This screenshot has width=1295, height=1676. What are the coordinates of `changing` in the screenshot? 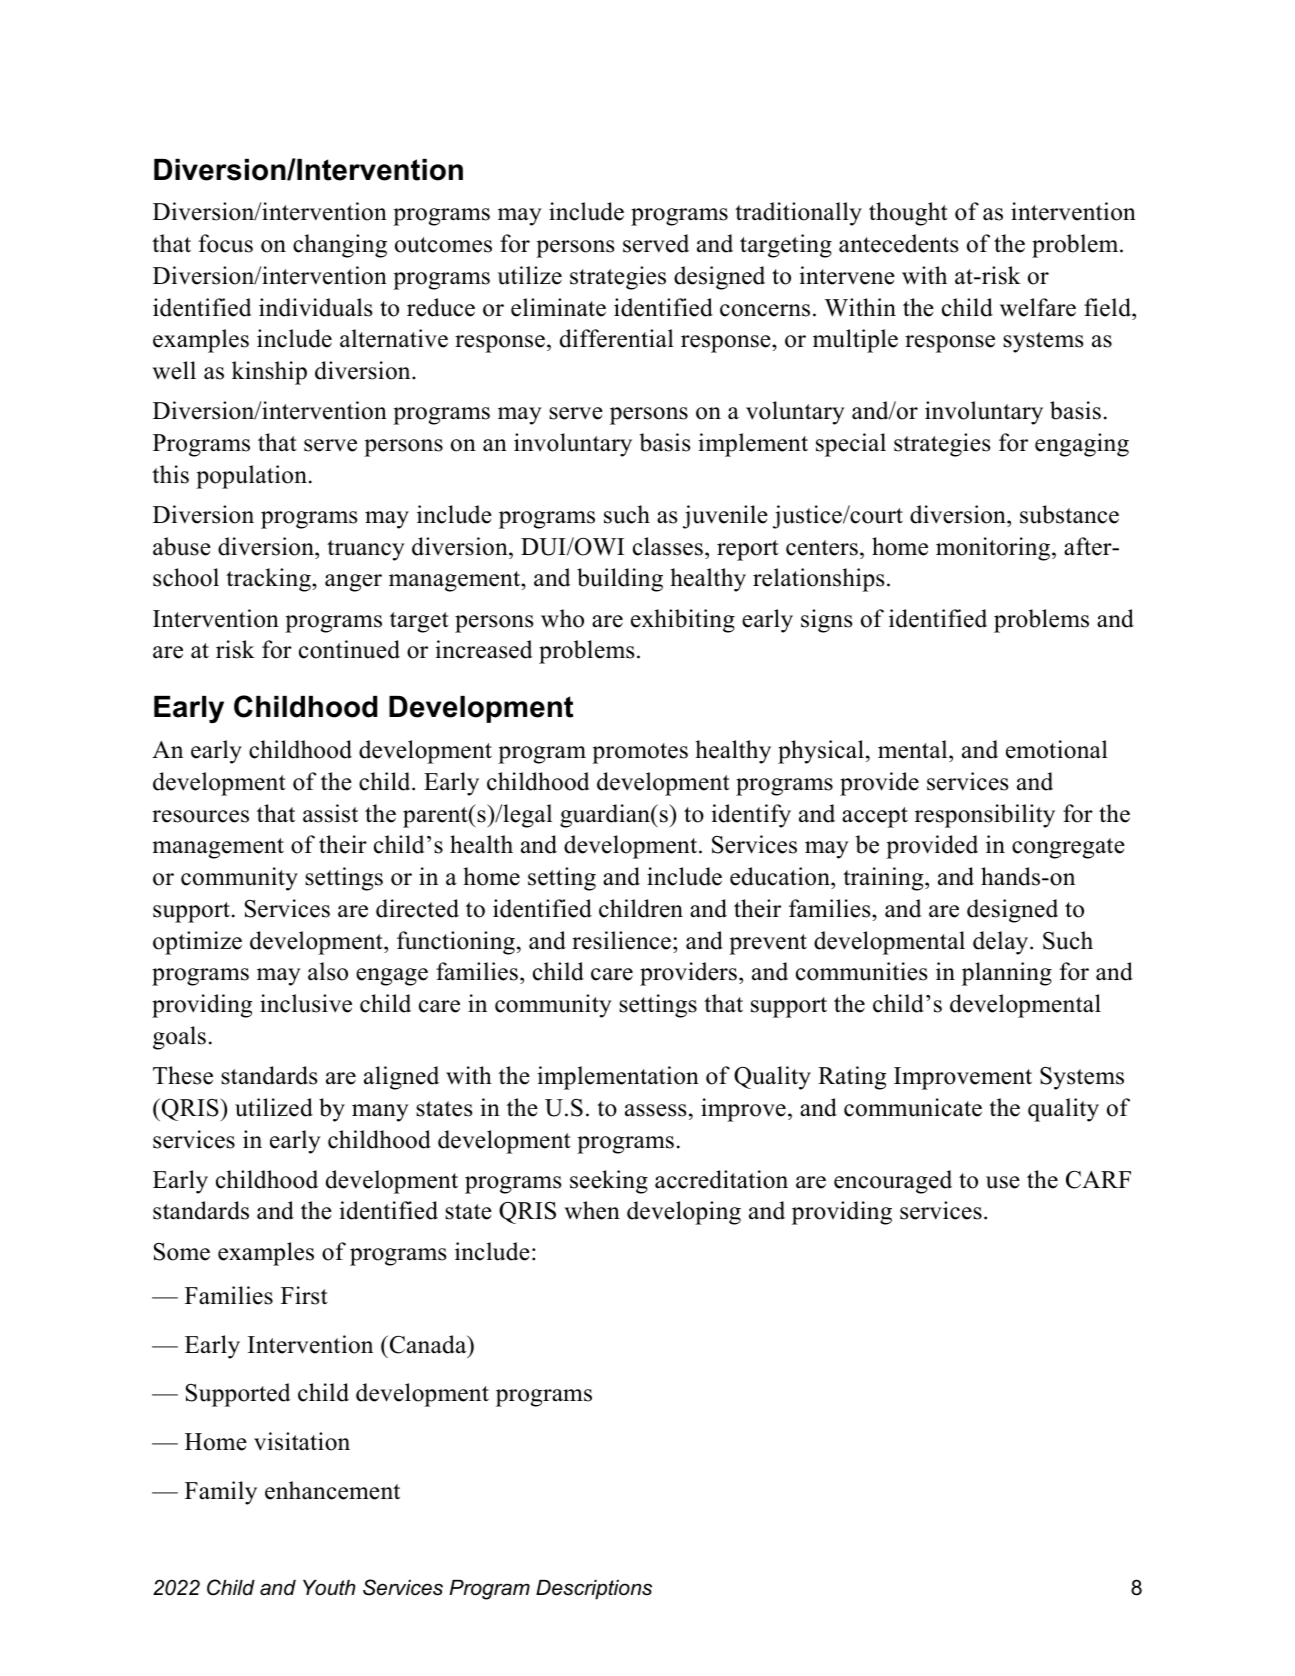 It's located at (340, 246).
